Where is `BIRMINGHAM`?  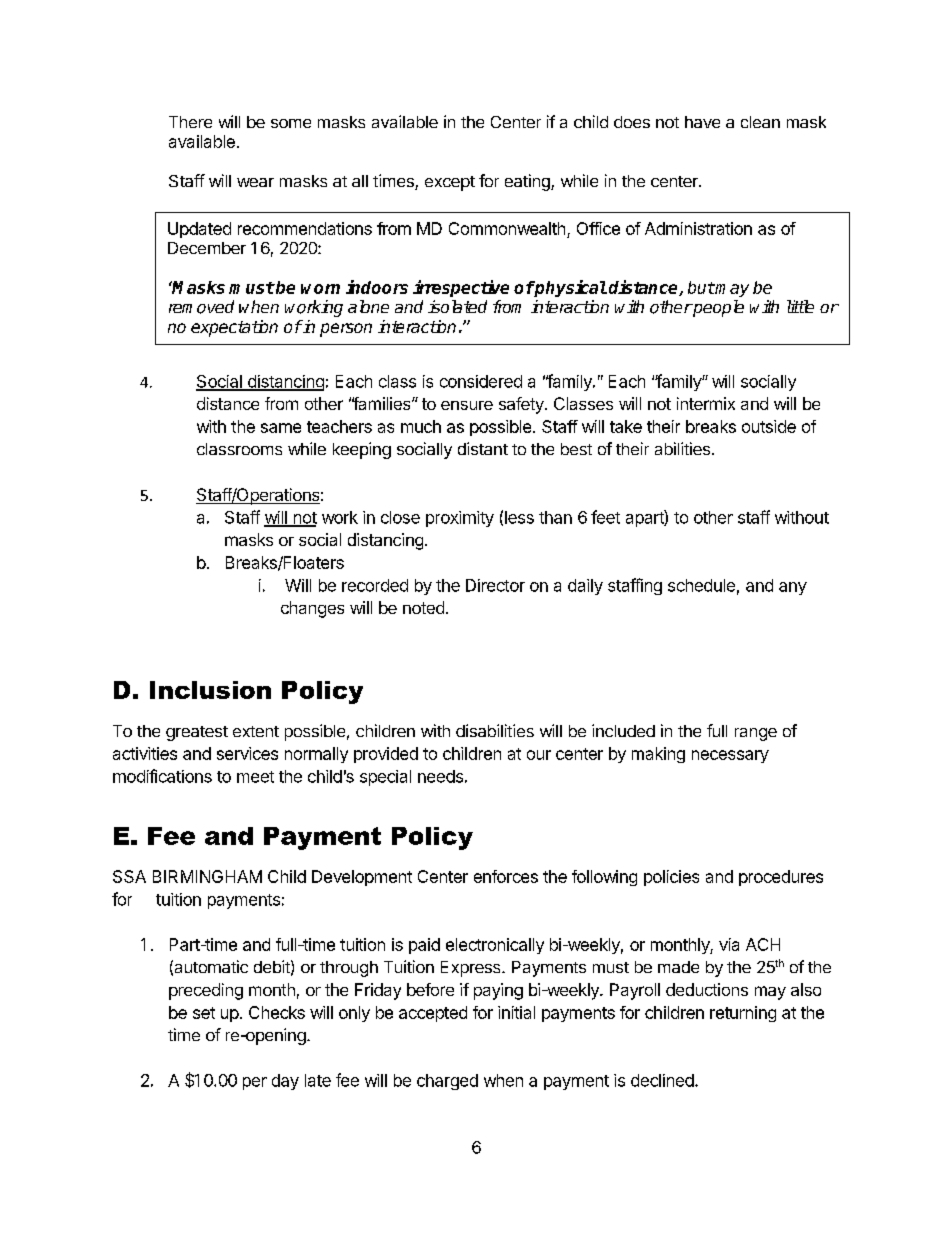 BIRMINGHAM is located at coordinates (207, 876).
